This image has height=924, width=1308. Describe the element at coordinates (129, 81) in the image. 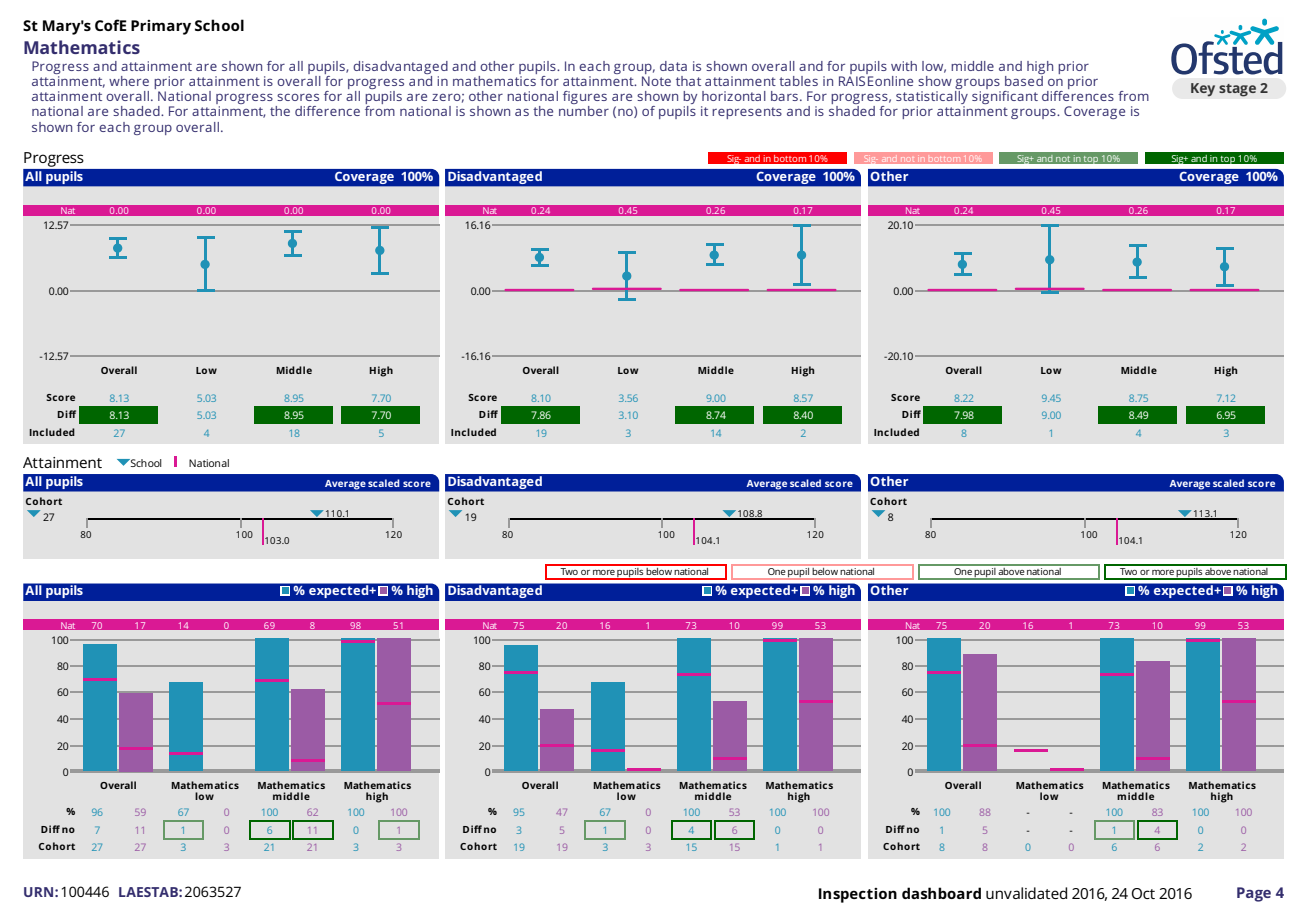

I see `where` at that location.
